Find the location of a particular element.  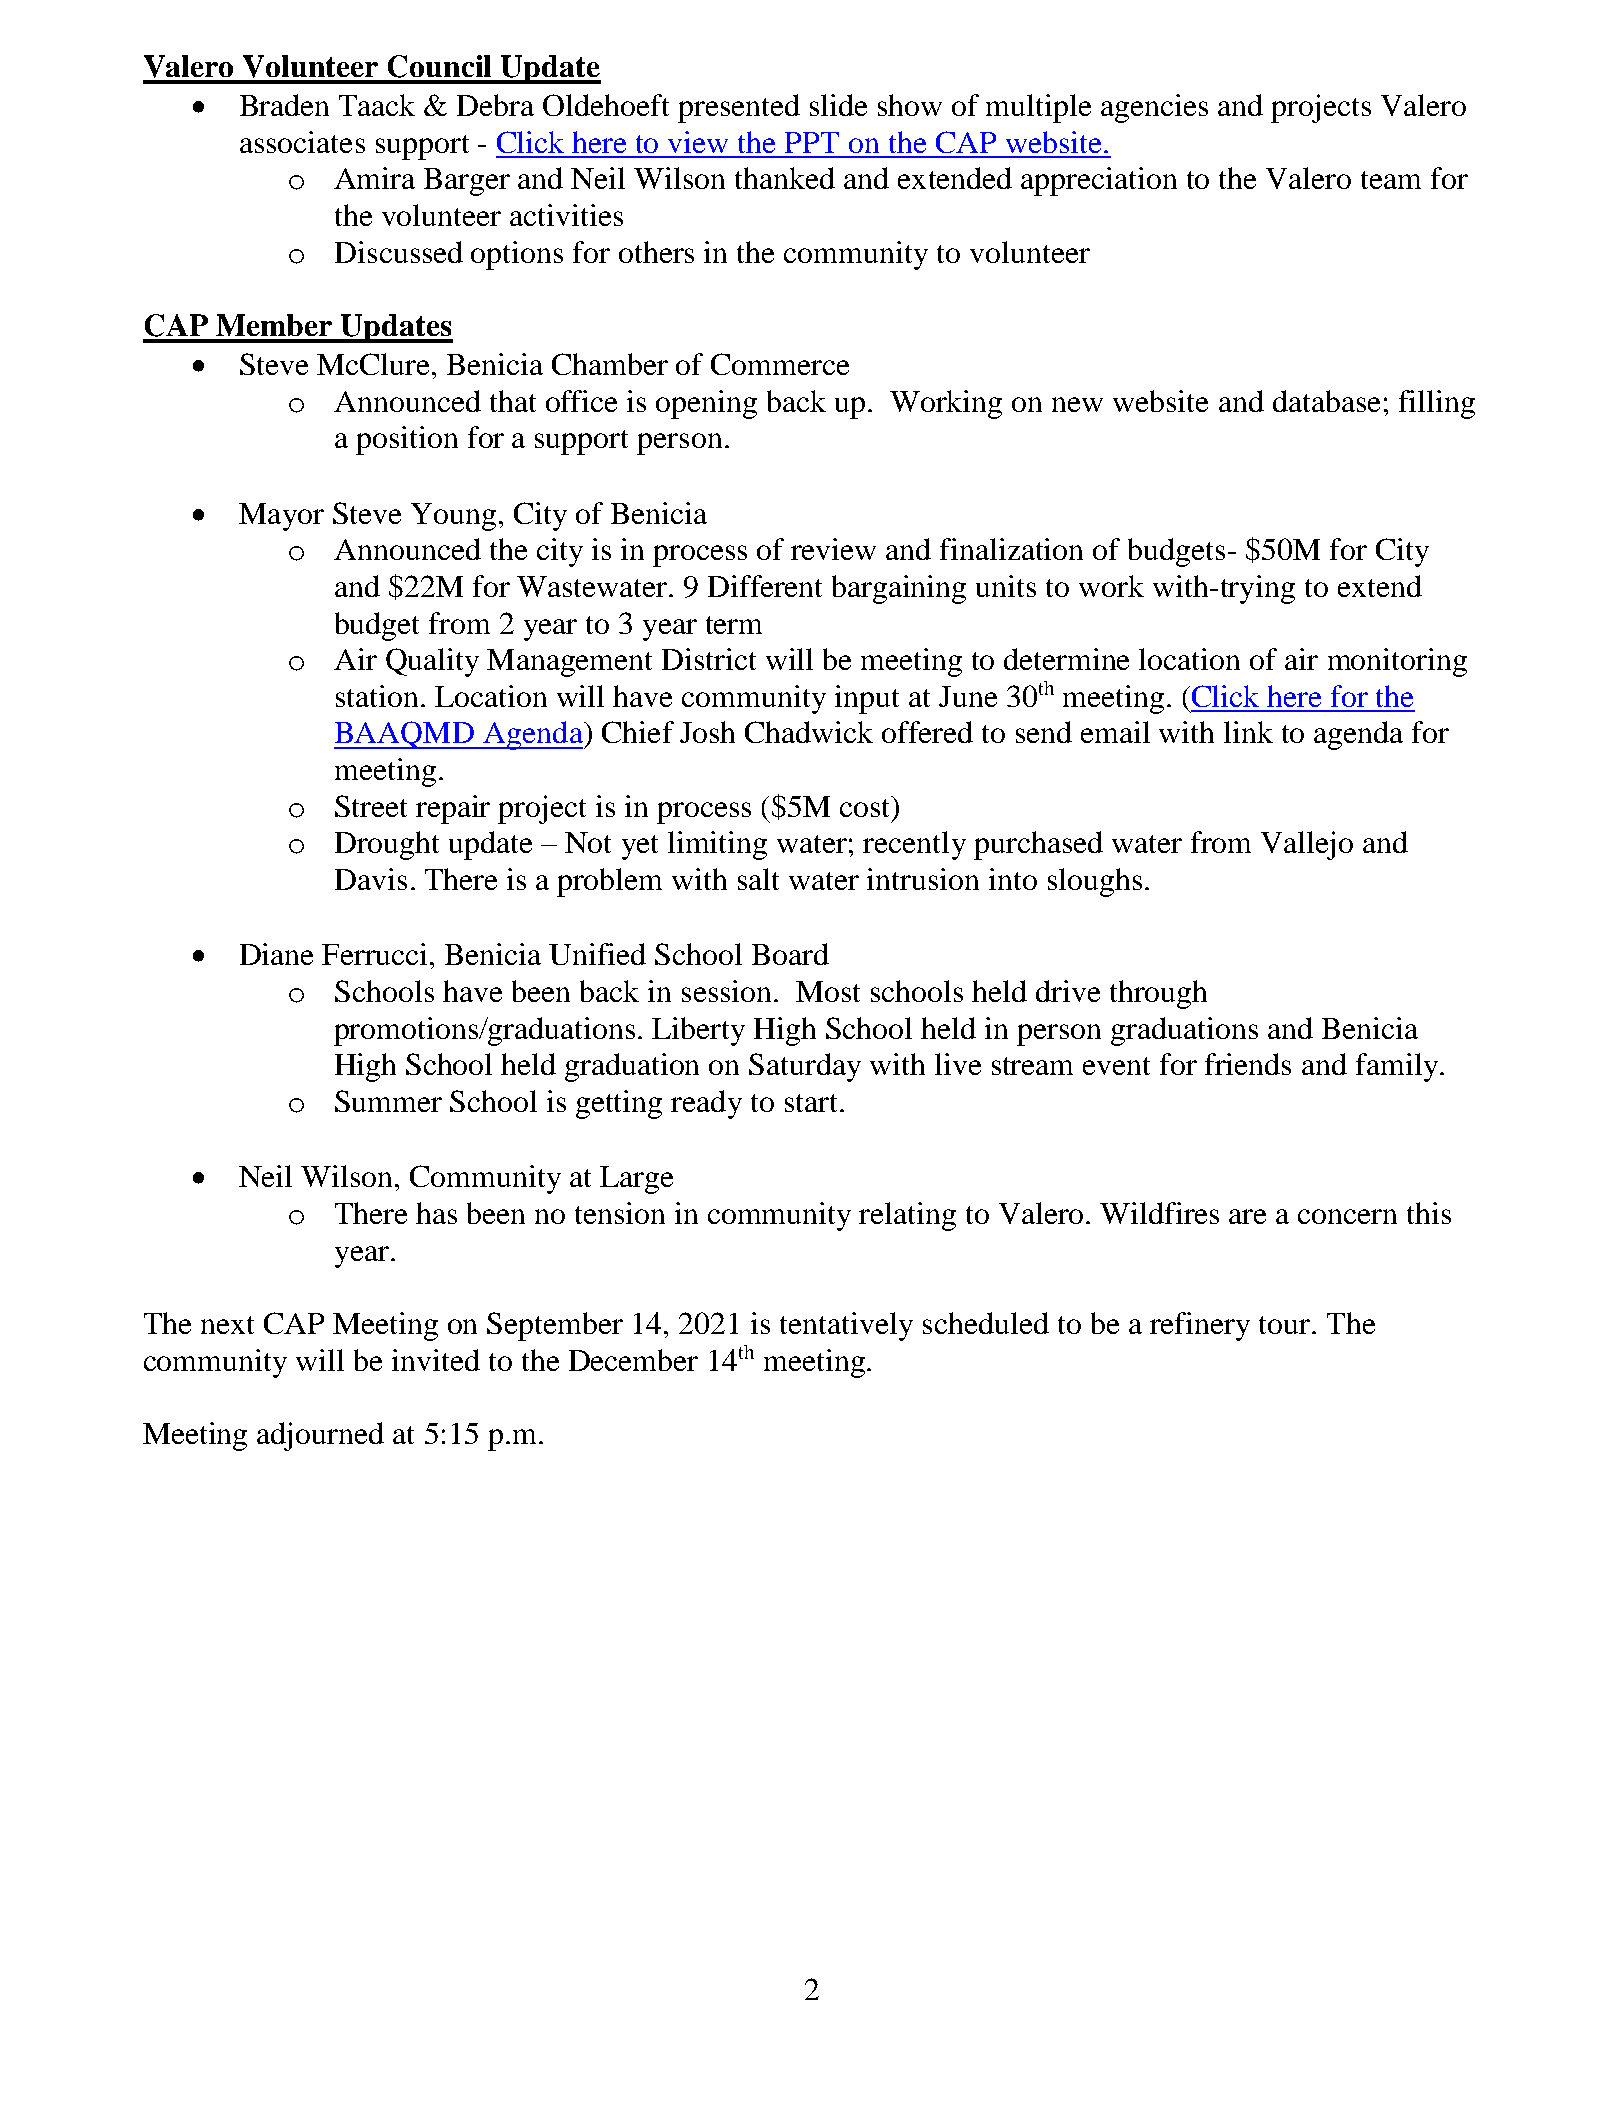

PPT is located at coordinates (812, 142).
